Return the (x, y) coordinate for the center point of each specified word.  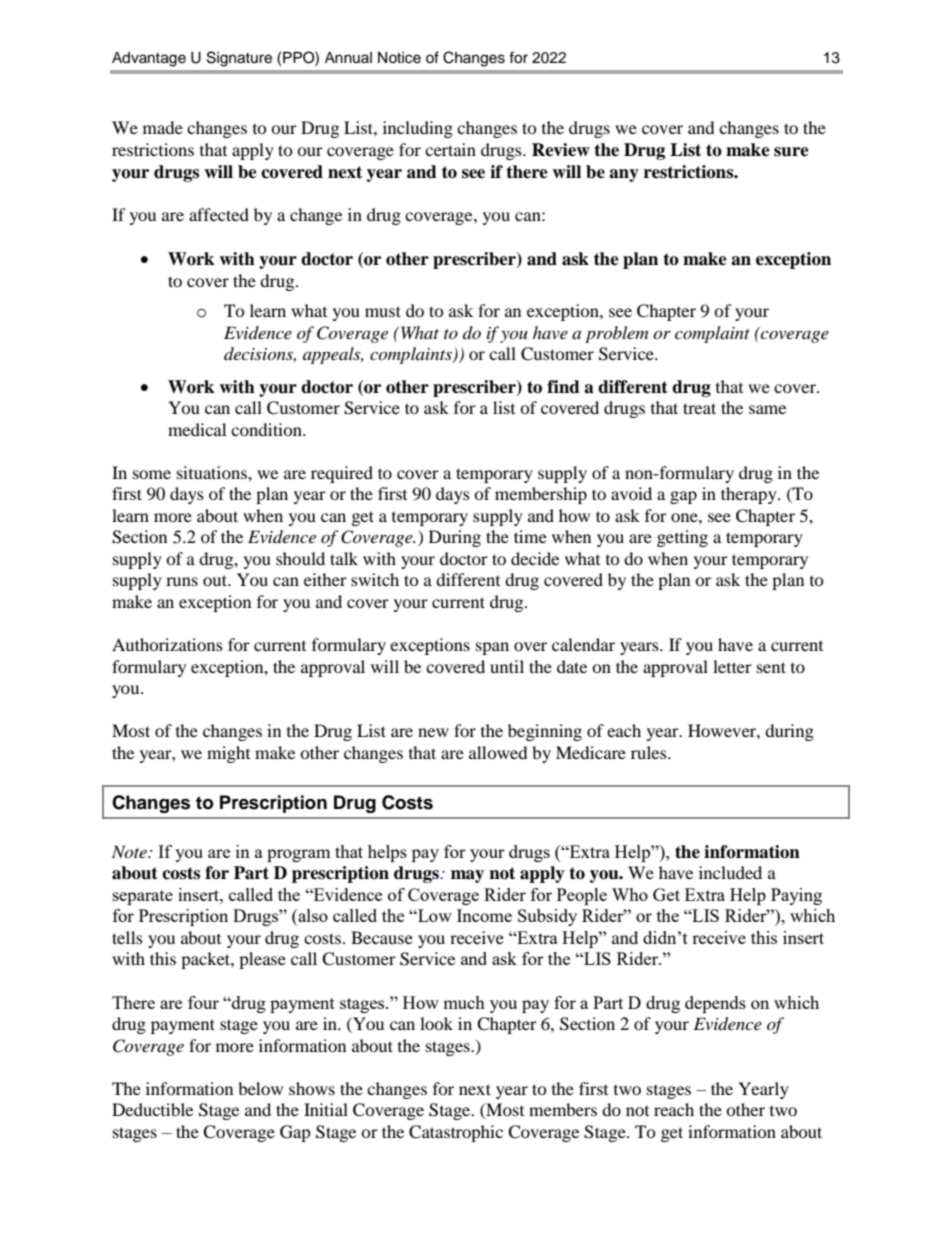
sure (791, 152)
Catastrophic (456, 1133)
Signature (239, 59)
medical (197, 429)
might (228, 754)
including (418, 129)
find (563, 387)
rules (650, 752)
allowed (498, 752)
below (260, 1088)
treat (699, 408)
